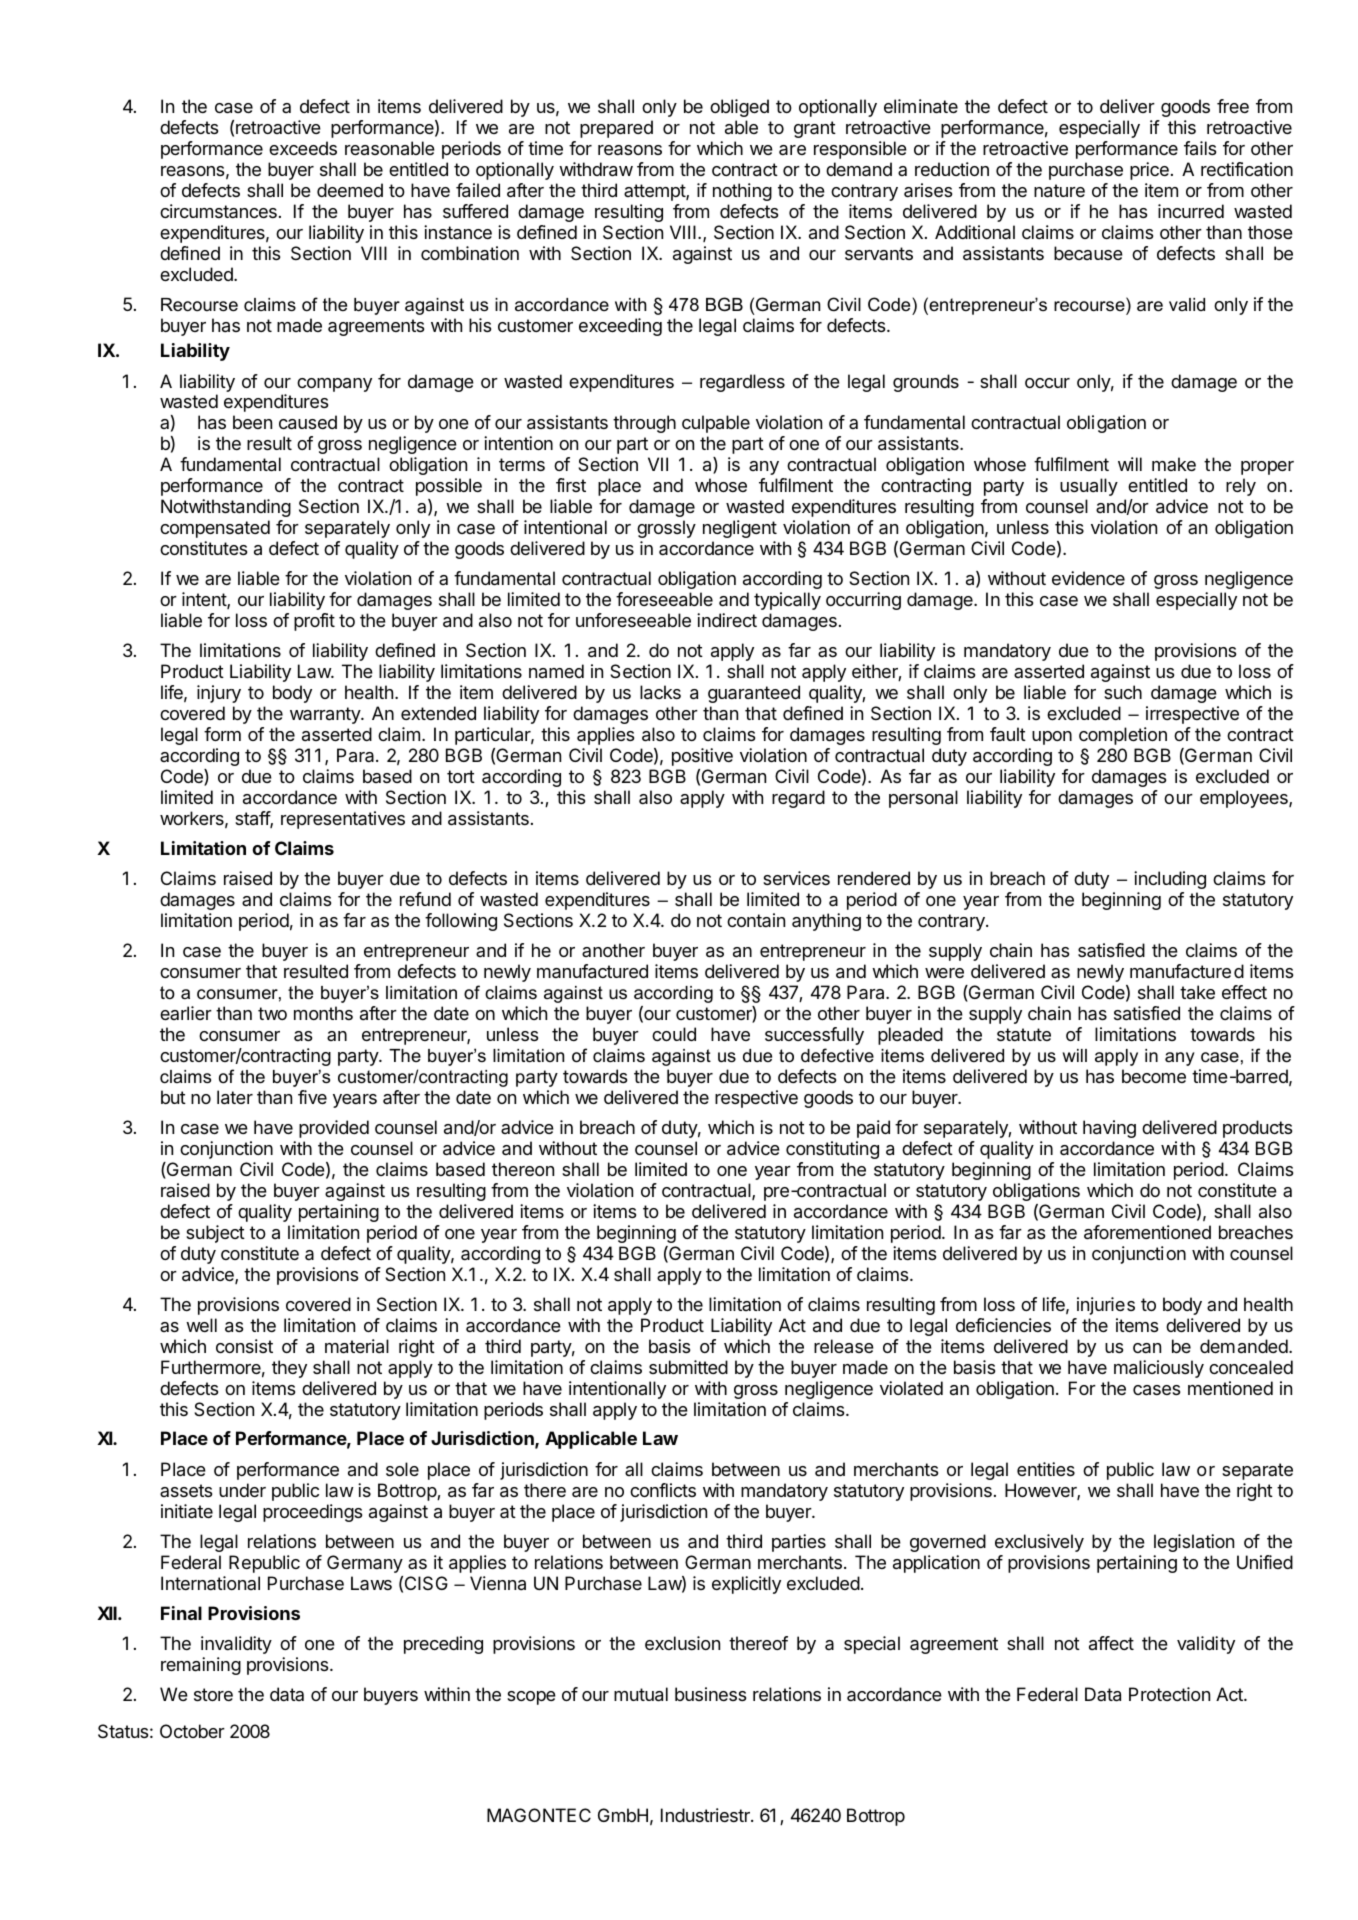 This screenshot has height=1920, width=1358. What do you see at coordinates (215, 529) in the screenshot?
I see `compensated` at bounding box center [215, 529].
